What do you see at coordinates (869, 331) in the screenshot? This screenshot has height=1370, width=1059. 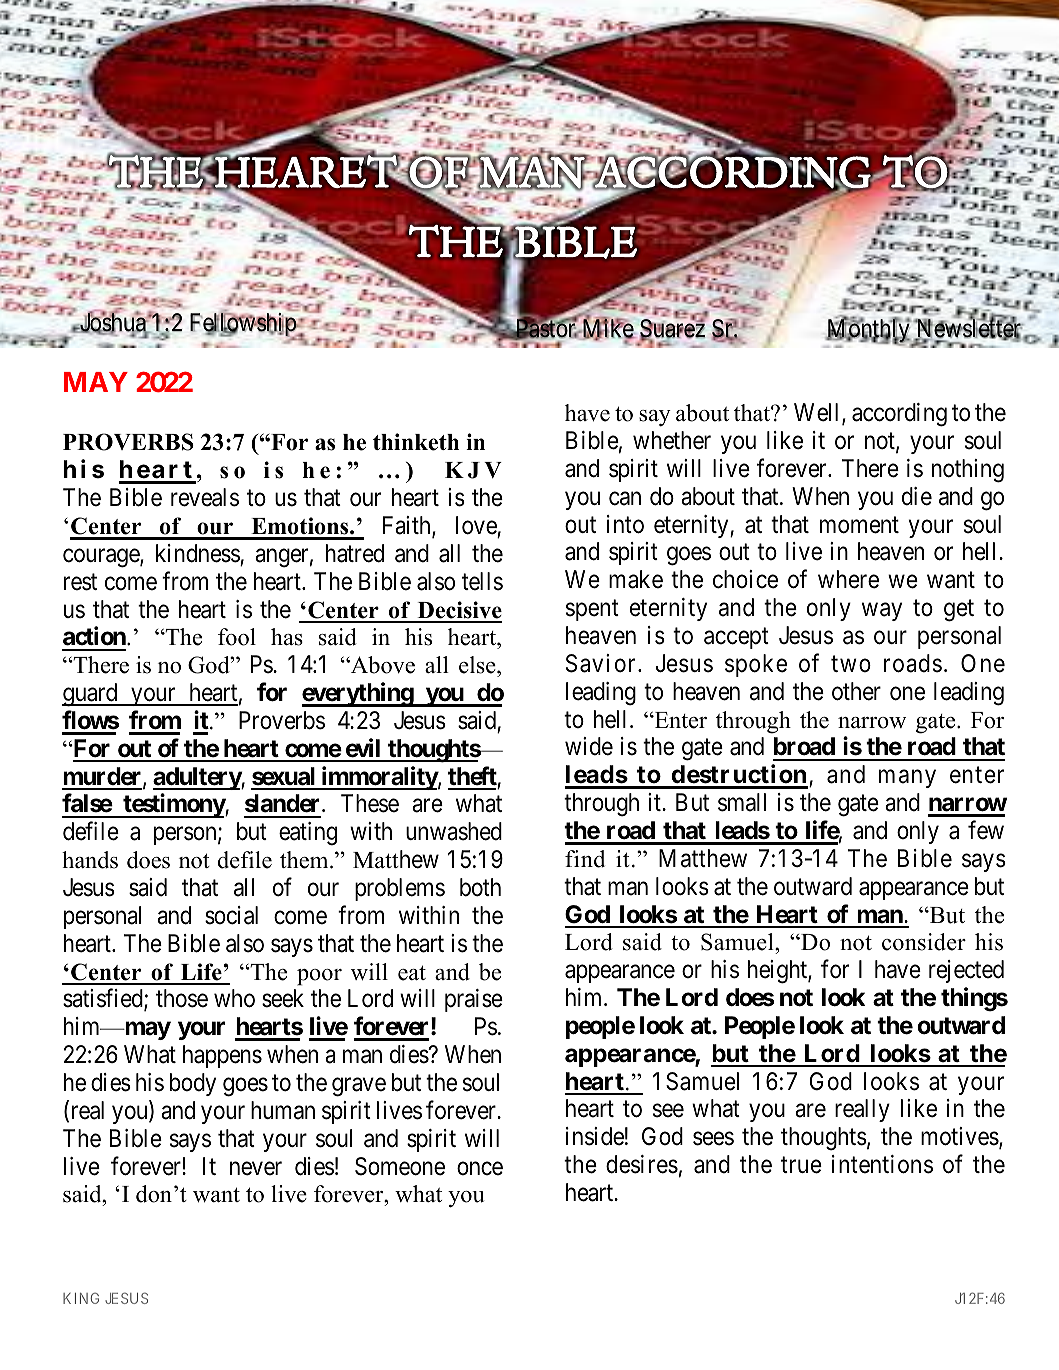 I see `Monthly` at bounding box center [869, 331].
